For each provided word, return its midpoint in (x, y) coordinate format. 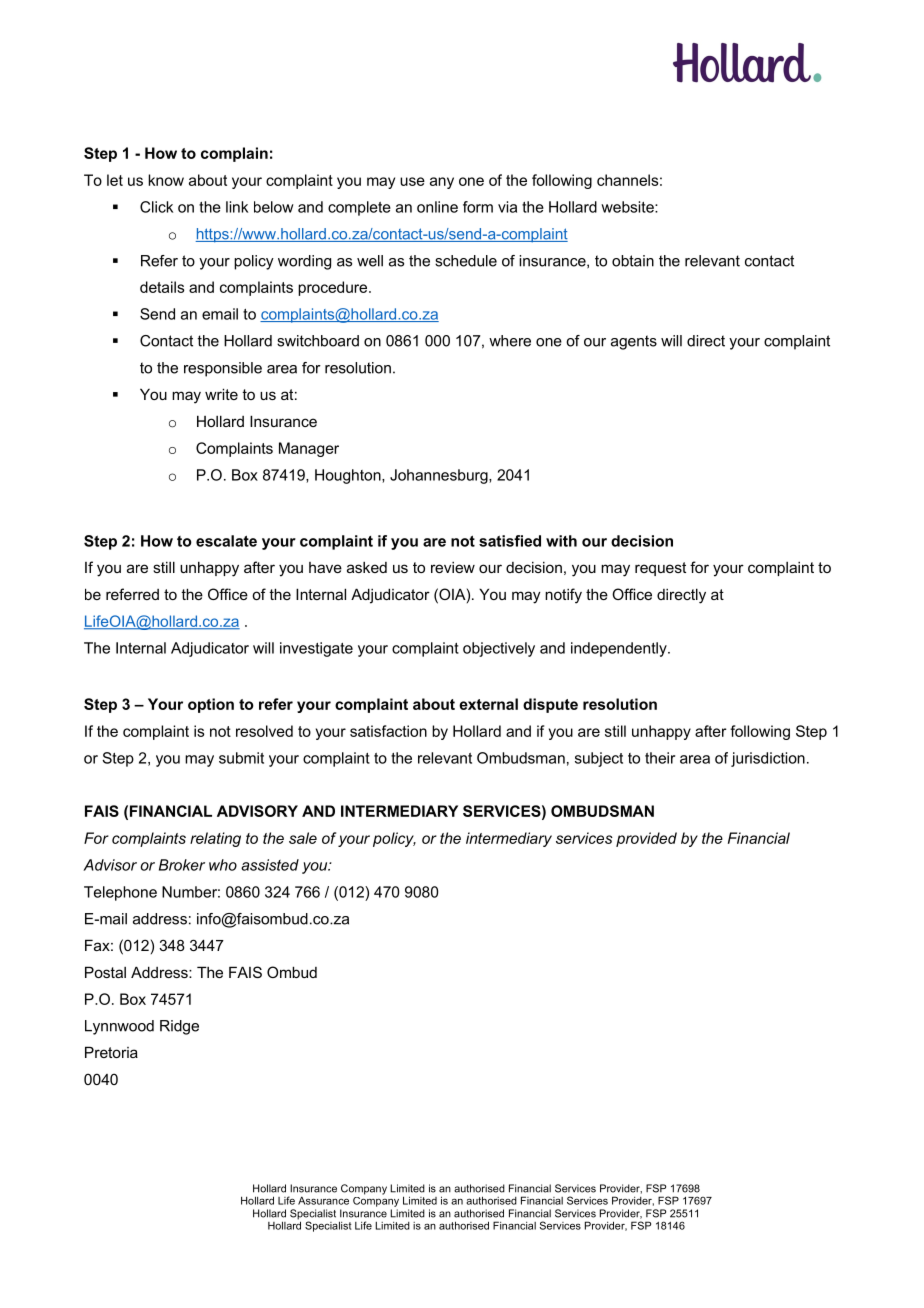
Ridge (179, 1027)
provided (646, 839)
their (660, 758)
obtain (633, 261)
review (453, 567)
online (437, 207)
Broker (182, 865)
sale (303, 838)
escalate (226, 541)
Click (156, 207)
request (660, 569)
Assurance (323, 1200)
